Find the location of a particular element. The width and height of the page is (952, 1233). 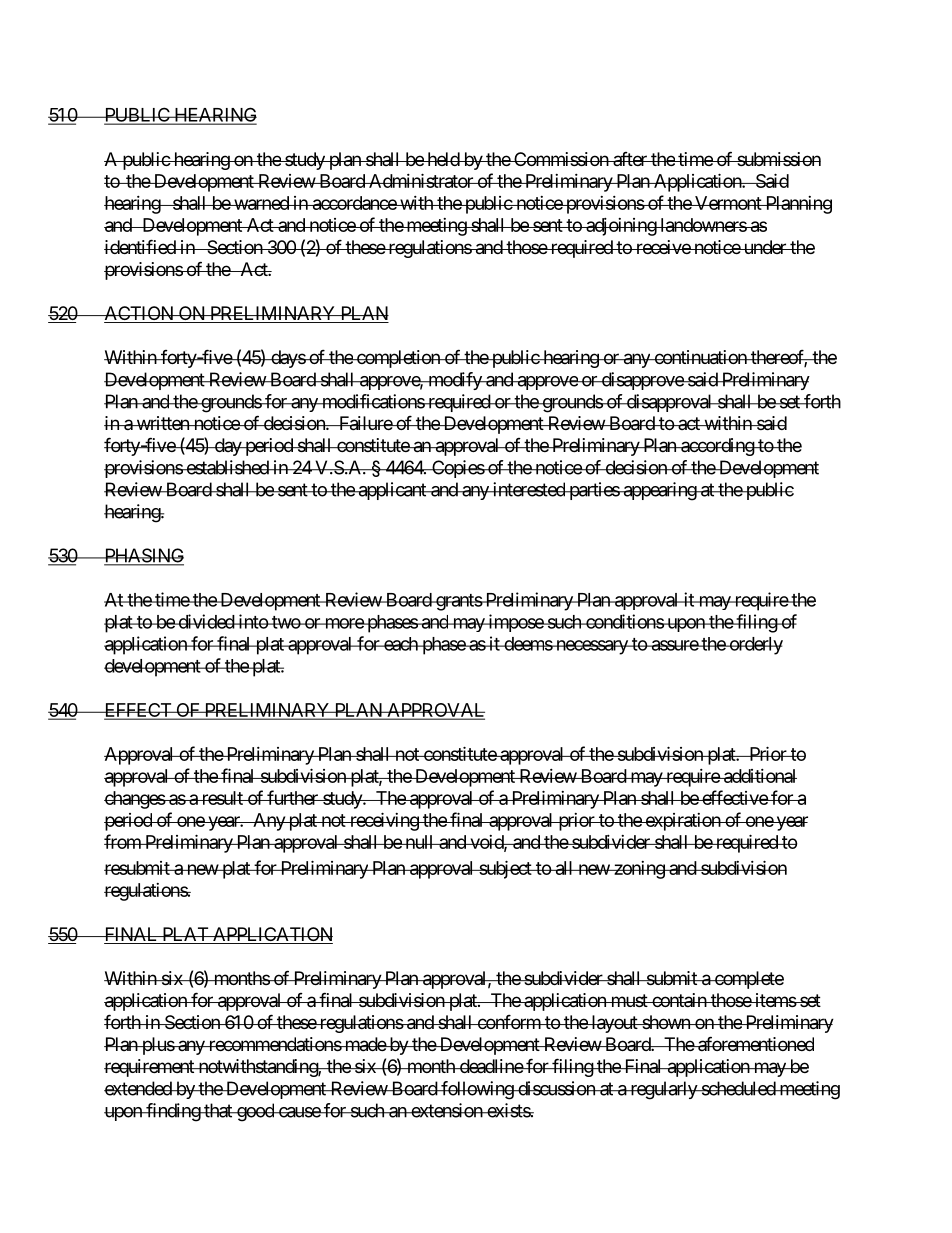

warned is located at coordinates (261, 203).
